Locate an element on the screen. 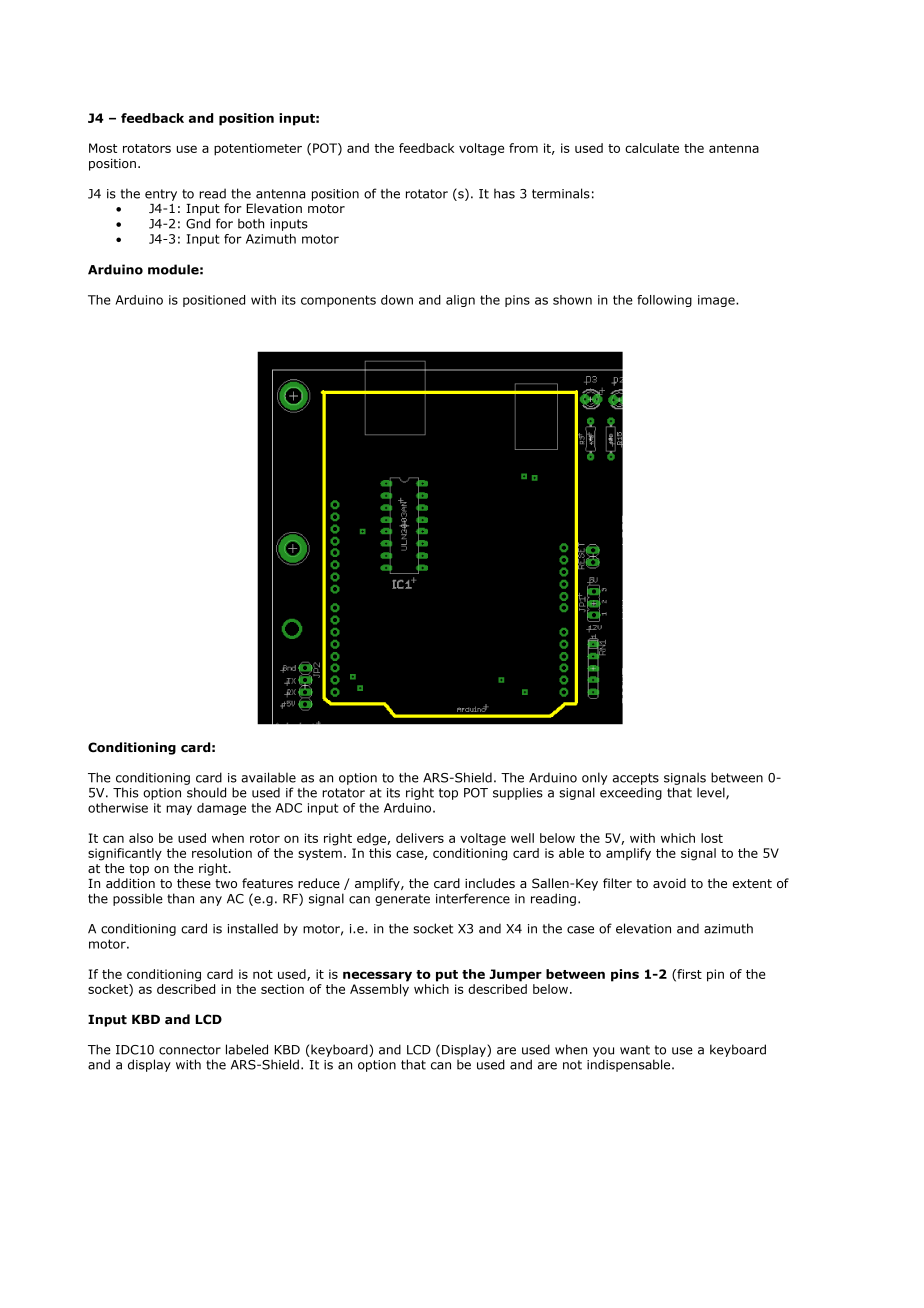  supplies is located at coordinates (518, 793).
